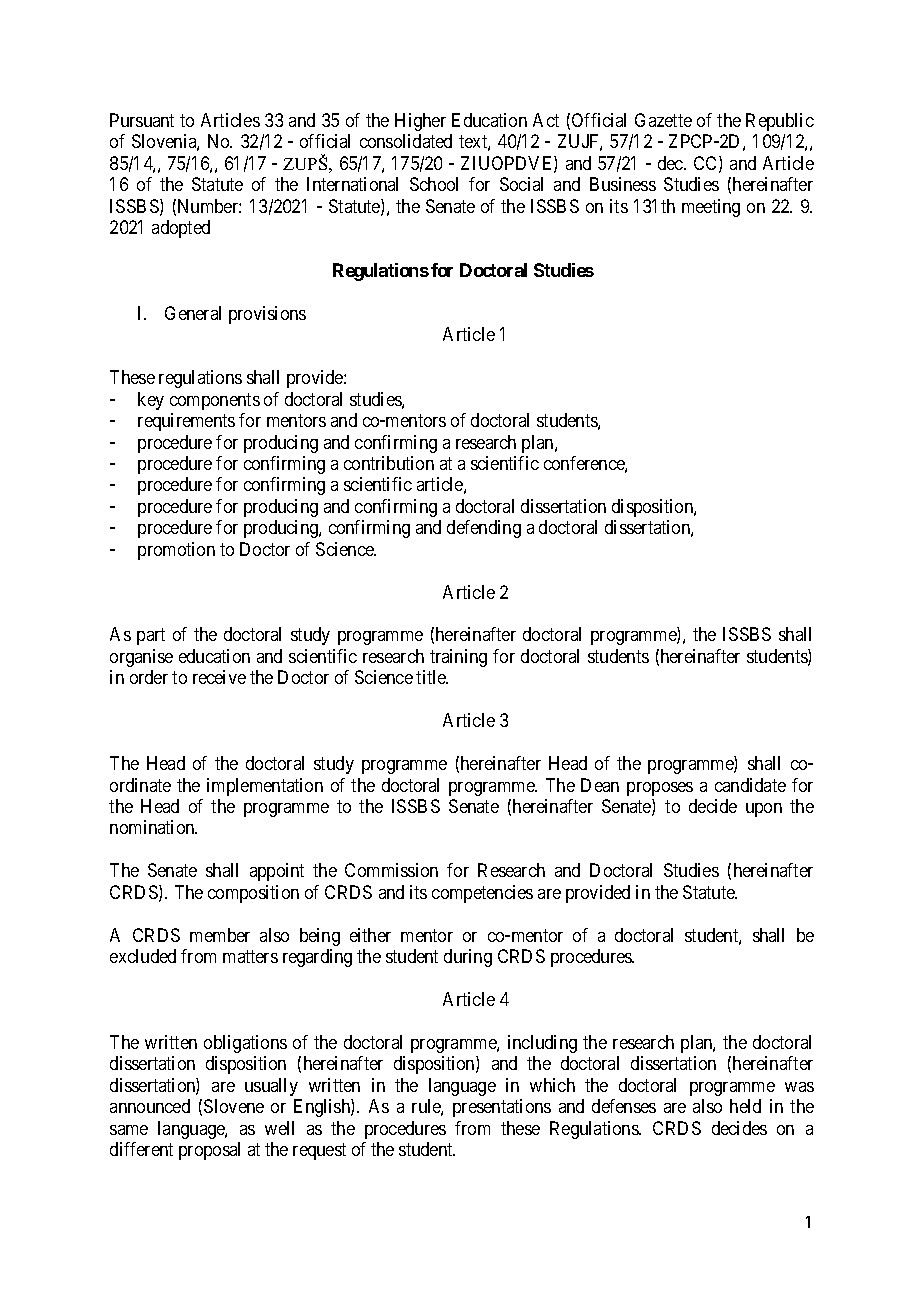  I want to click on Pursuant, so click(142, 120).
